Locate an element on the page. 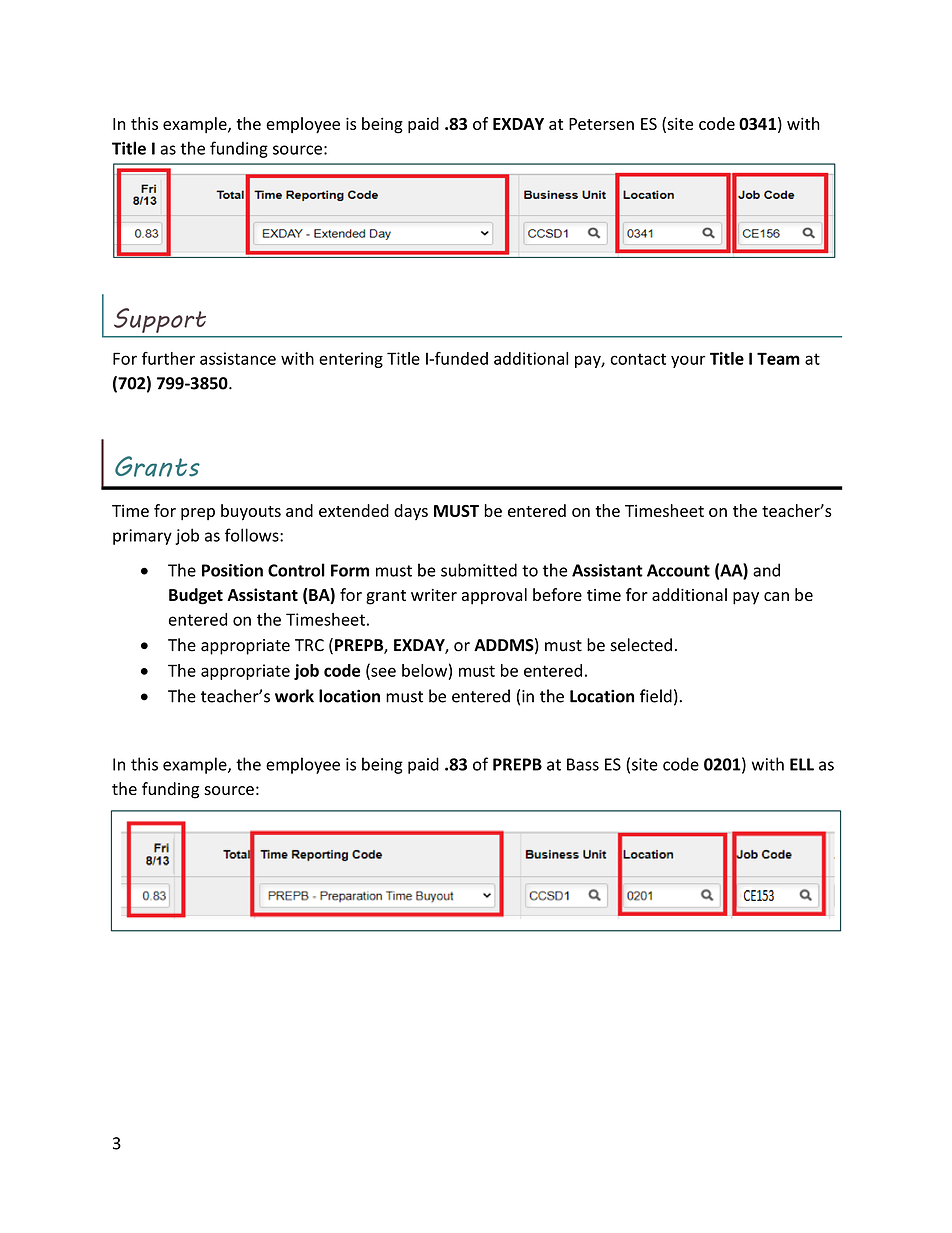 The height and width of the page is (1233, 952). work is located at coordinates (294, 696).
